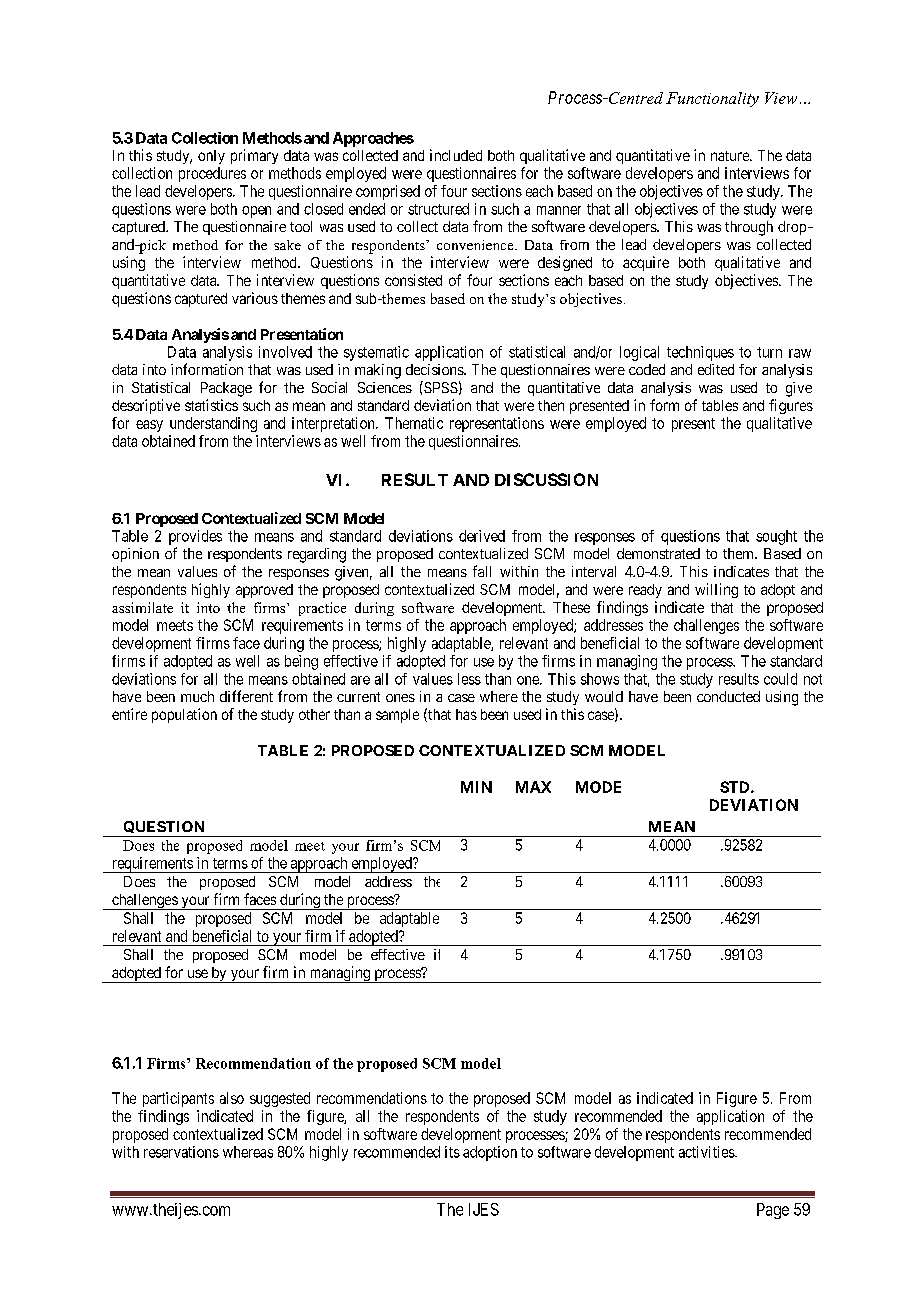 The image size is (924, 1308). Describe the element at coordinates (456, 155) in the screenshot. I see `included` at that location.
